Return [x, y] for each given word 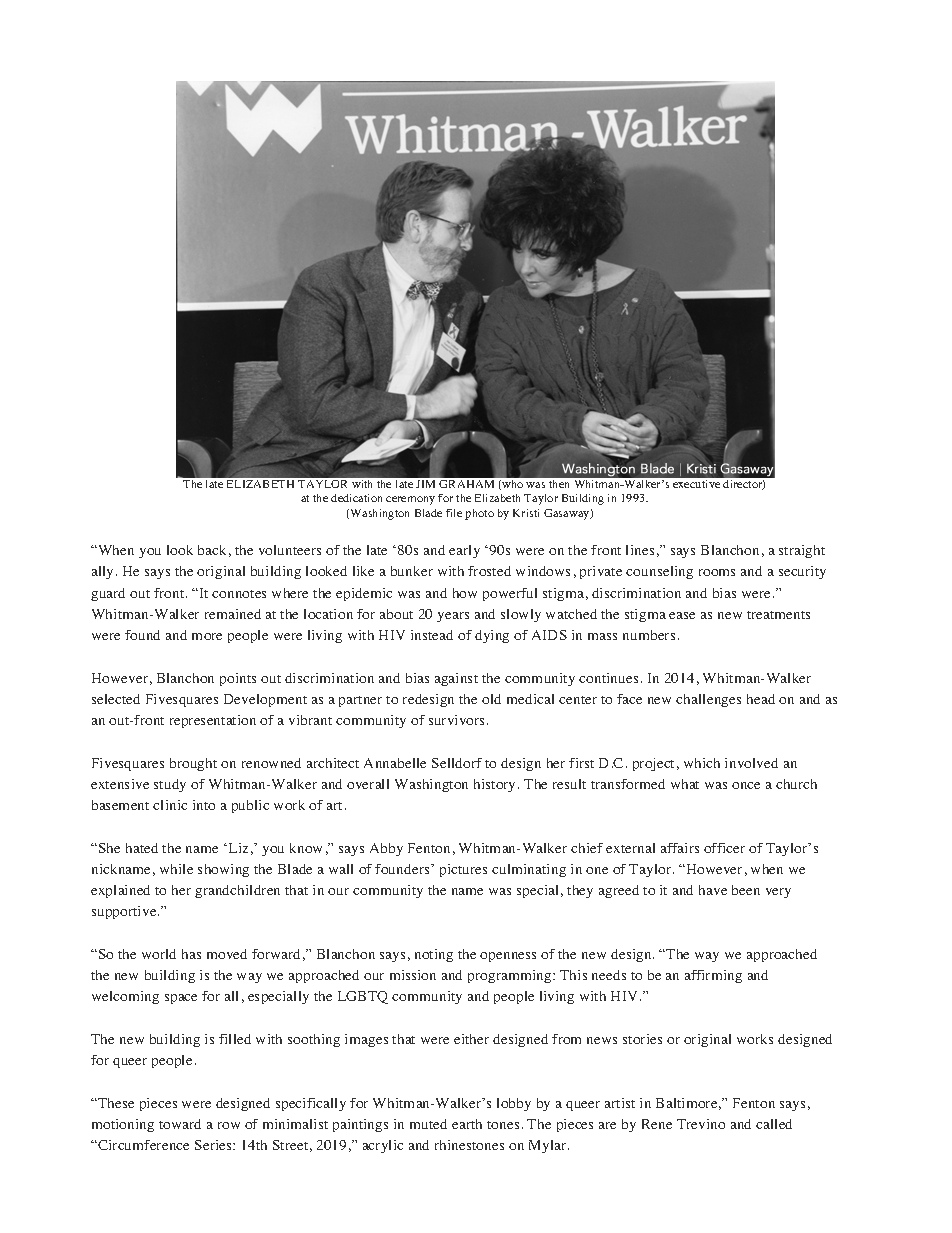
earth [467, 1124]
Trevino [701, 1124]
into [204, 805]
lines [640, 550]
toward [180, 1124]
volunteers [290, 550]
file [454, 513]
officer [724, 848]
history [496, 785]
